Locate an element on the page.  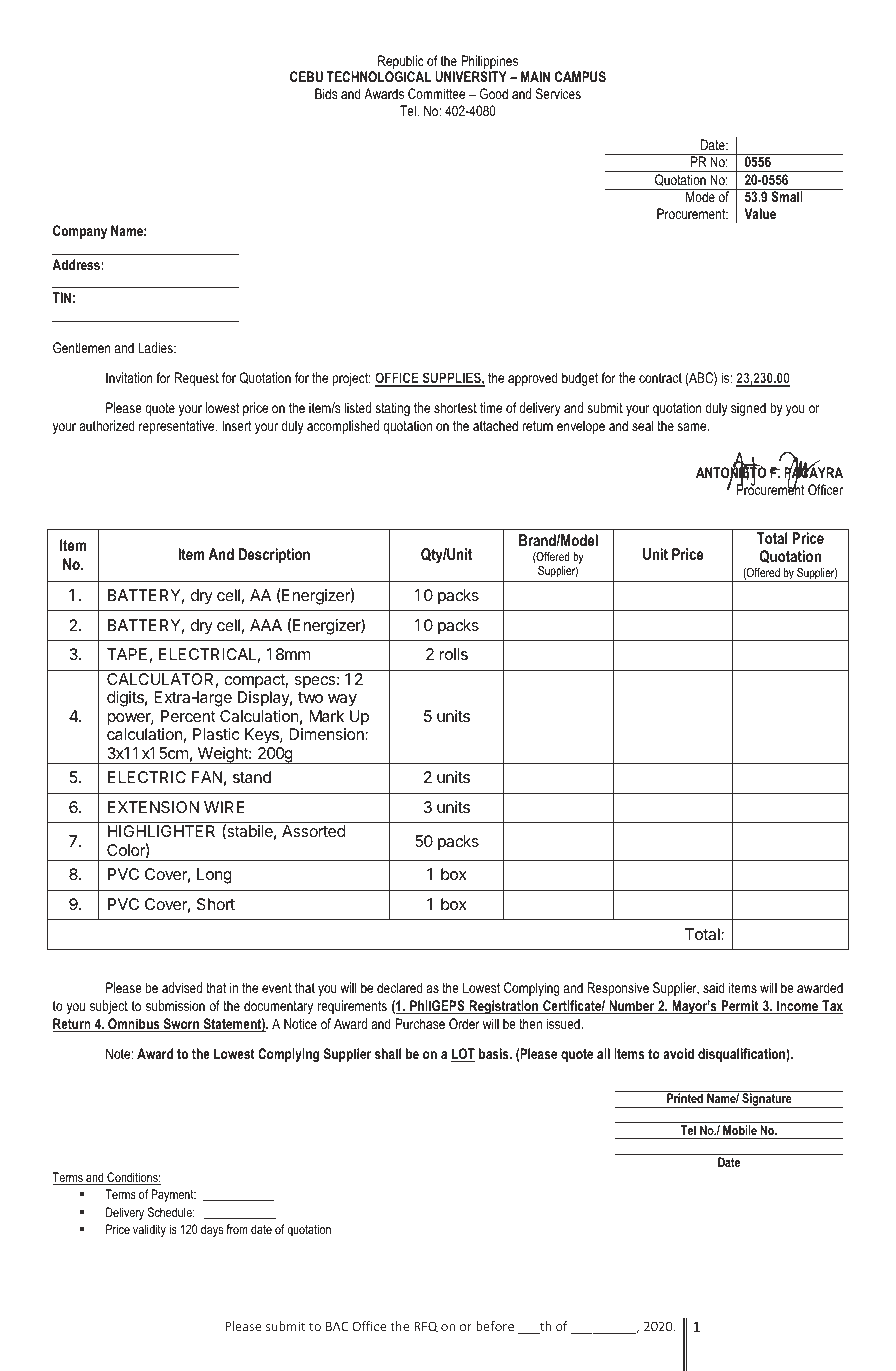
Small is located at coordinates (787, 196).
